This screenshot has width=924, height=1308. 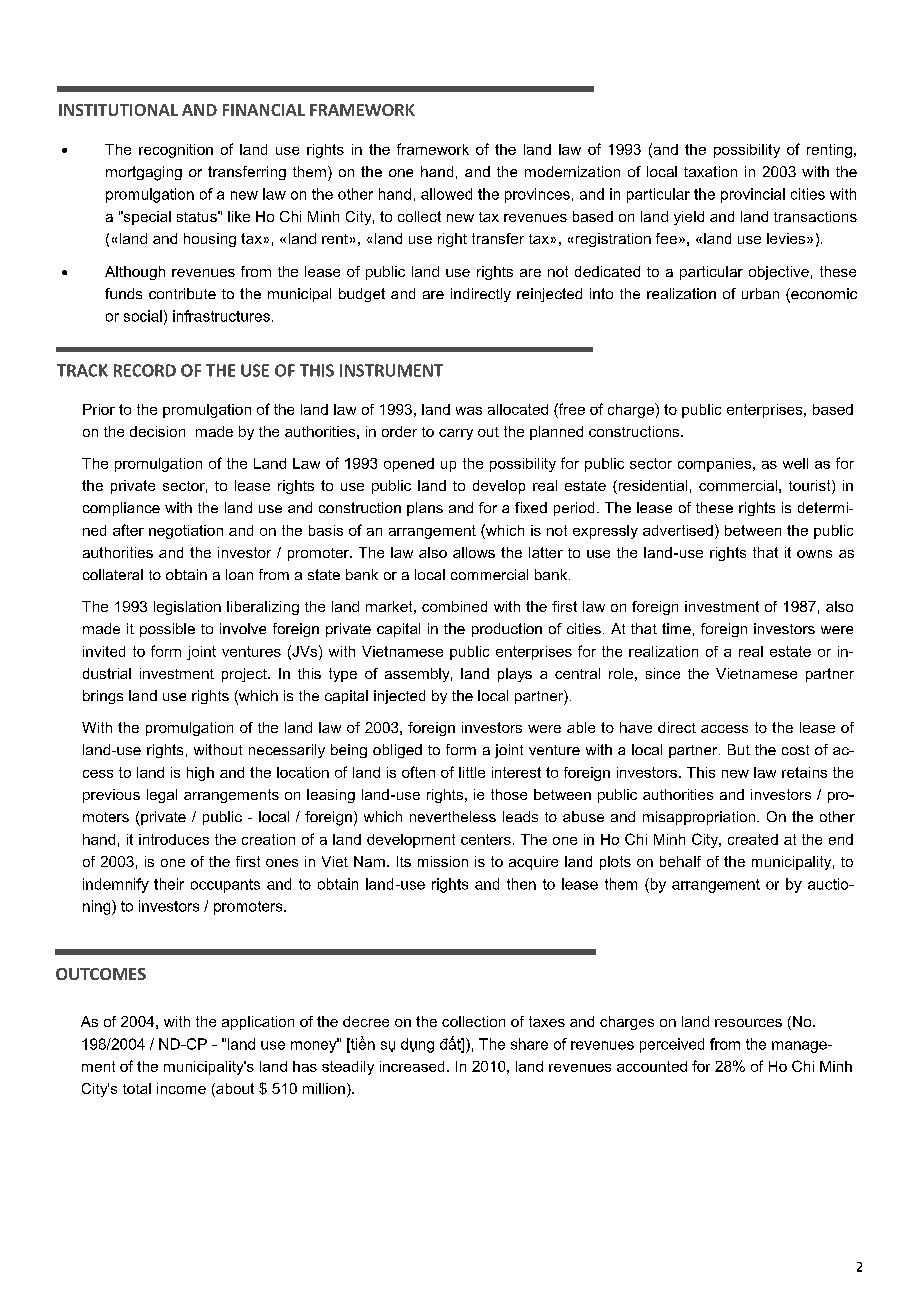 What do you see at coordinates (362, 295) in the screenshot?
I see `budget` at bounding box center [362, 295].
